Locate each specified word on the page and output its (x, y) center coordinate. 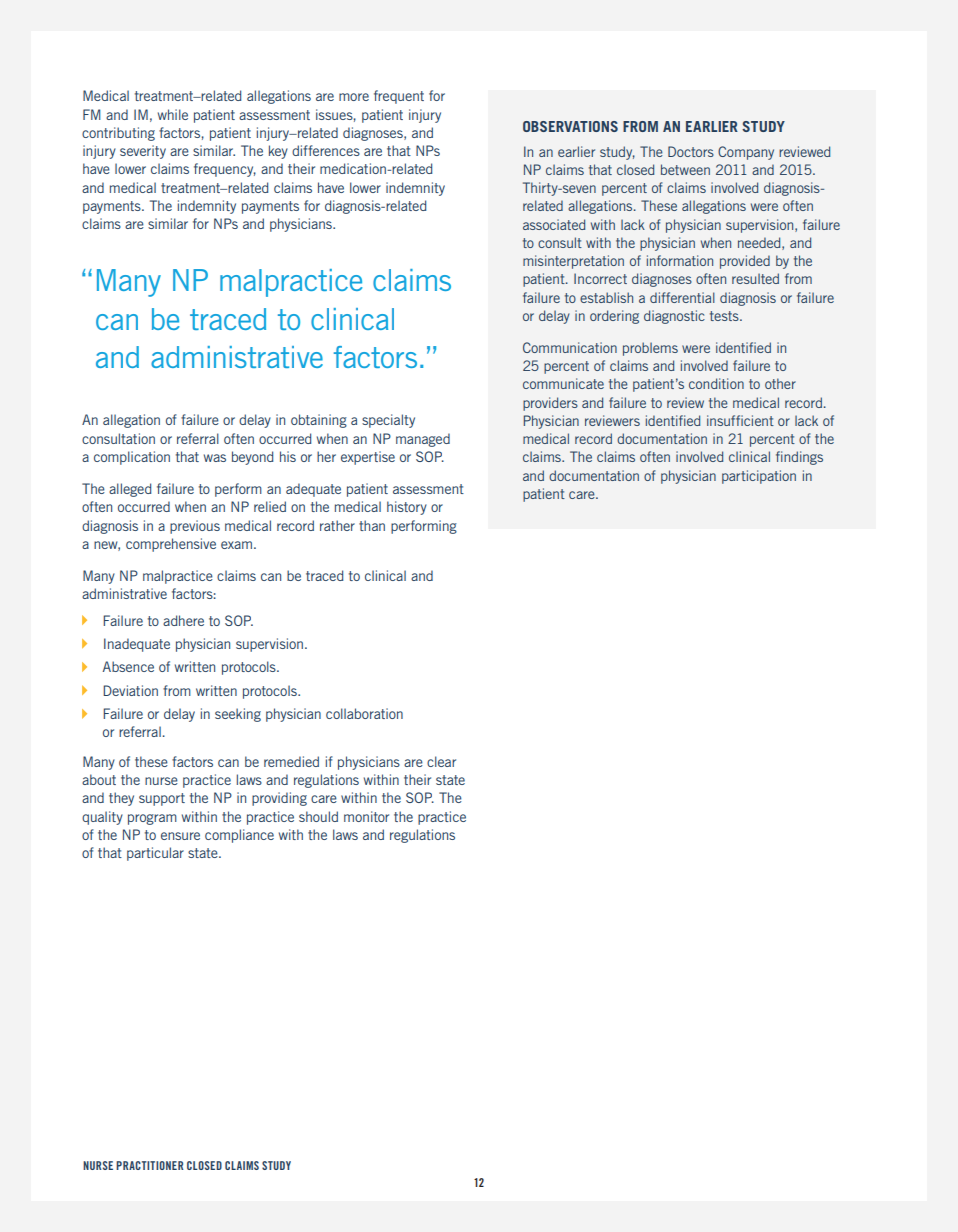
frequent (399, 97)
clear (441, 761)
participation (759, 477)
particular (155, 854)
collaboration (364, 713)
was (215, 458)
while (173, 114)
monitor (366, 816)
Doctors (691, 151)
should (318, 816)
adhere (183, 620)
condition (716, 383)
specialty (388, 421)
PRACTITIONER (150, 1165)
